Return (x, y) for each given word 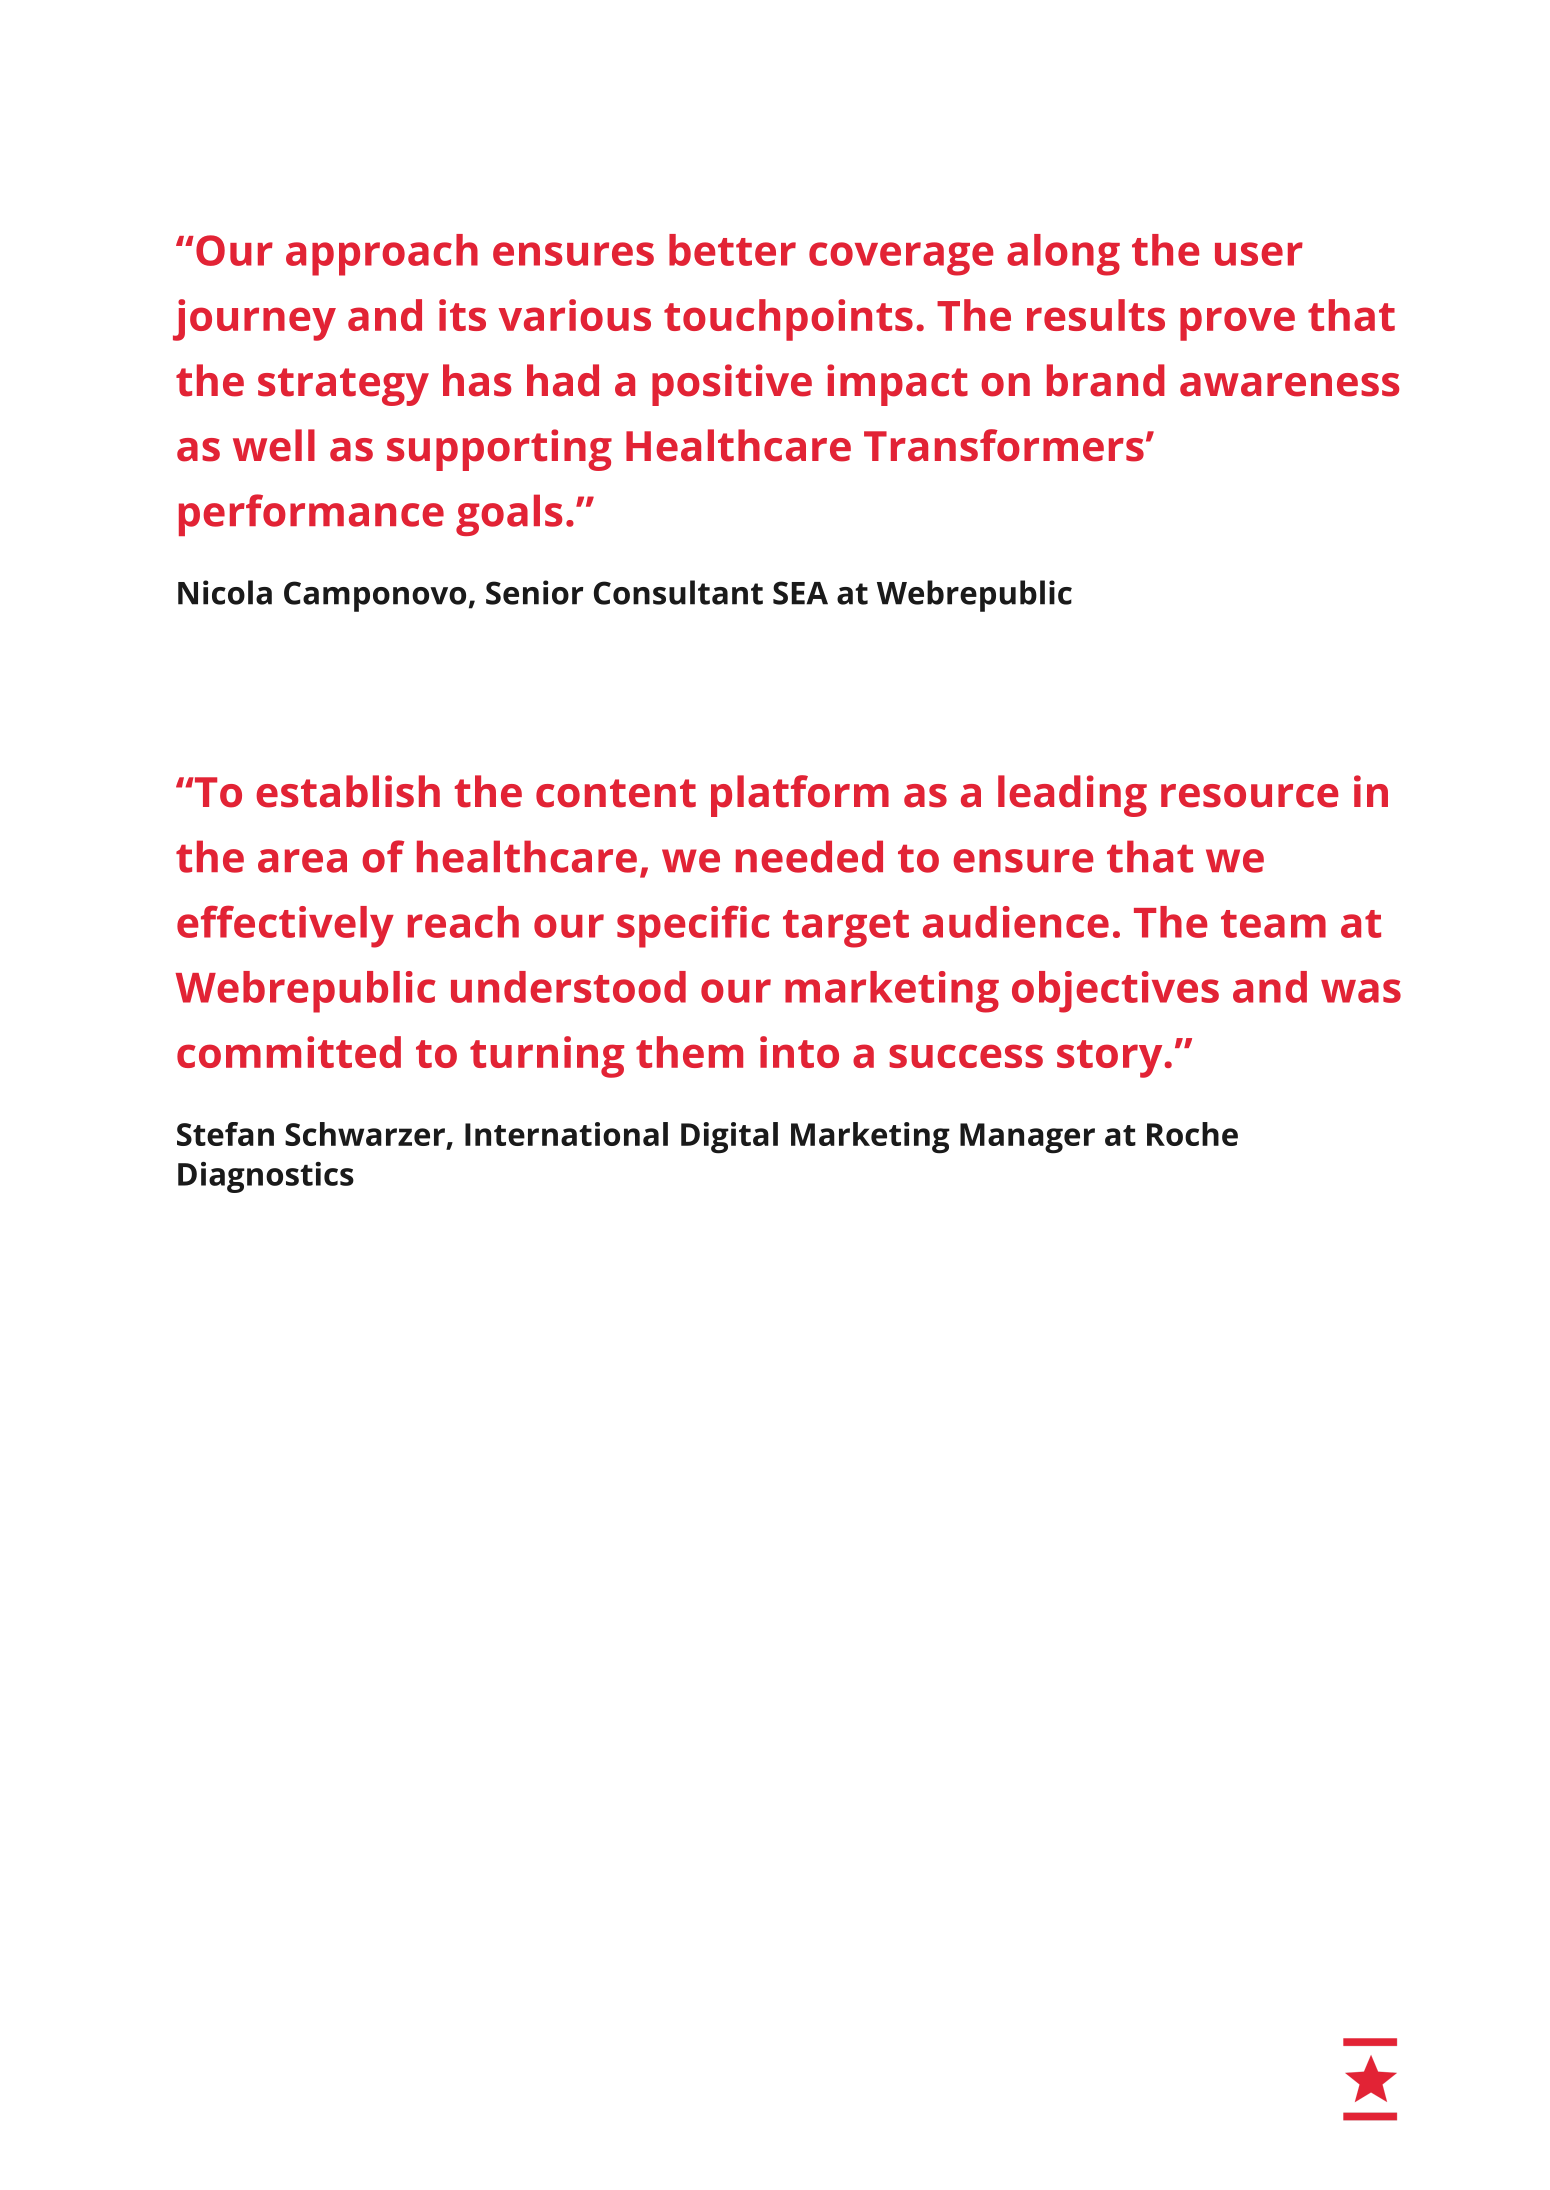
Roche (1192, 1134)
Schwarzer (365, 1134)
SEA (800, 593)
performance (311, 515)
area (302, 861)
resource (1249, 796)
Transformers (1004, 445)
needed (809, 856)
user (1259, 254)
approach (382, 255)
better (732, 250)
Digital (729, 1138)
